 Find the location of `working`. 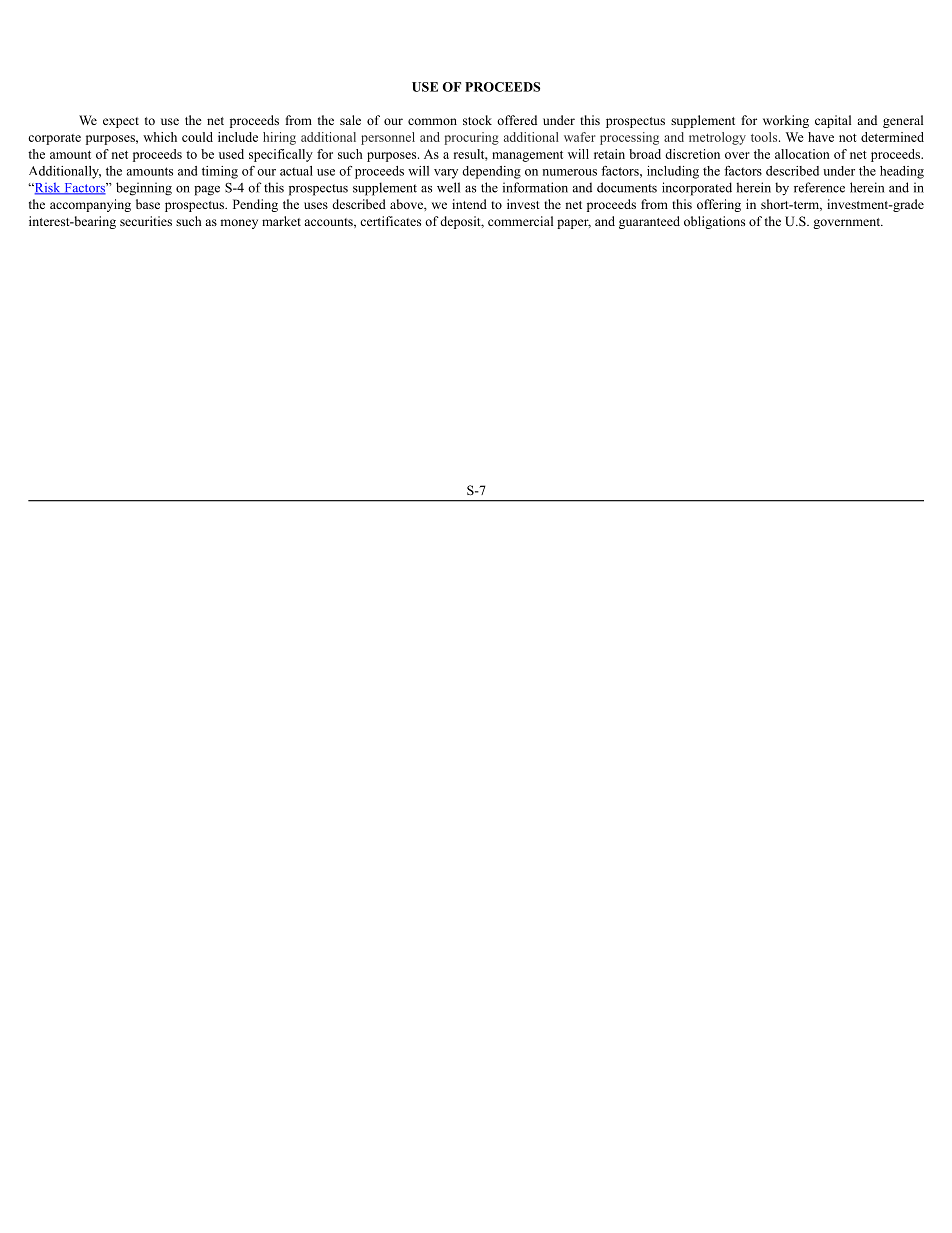

working is located at coordinates (786, 121).
